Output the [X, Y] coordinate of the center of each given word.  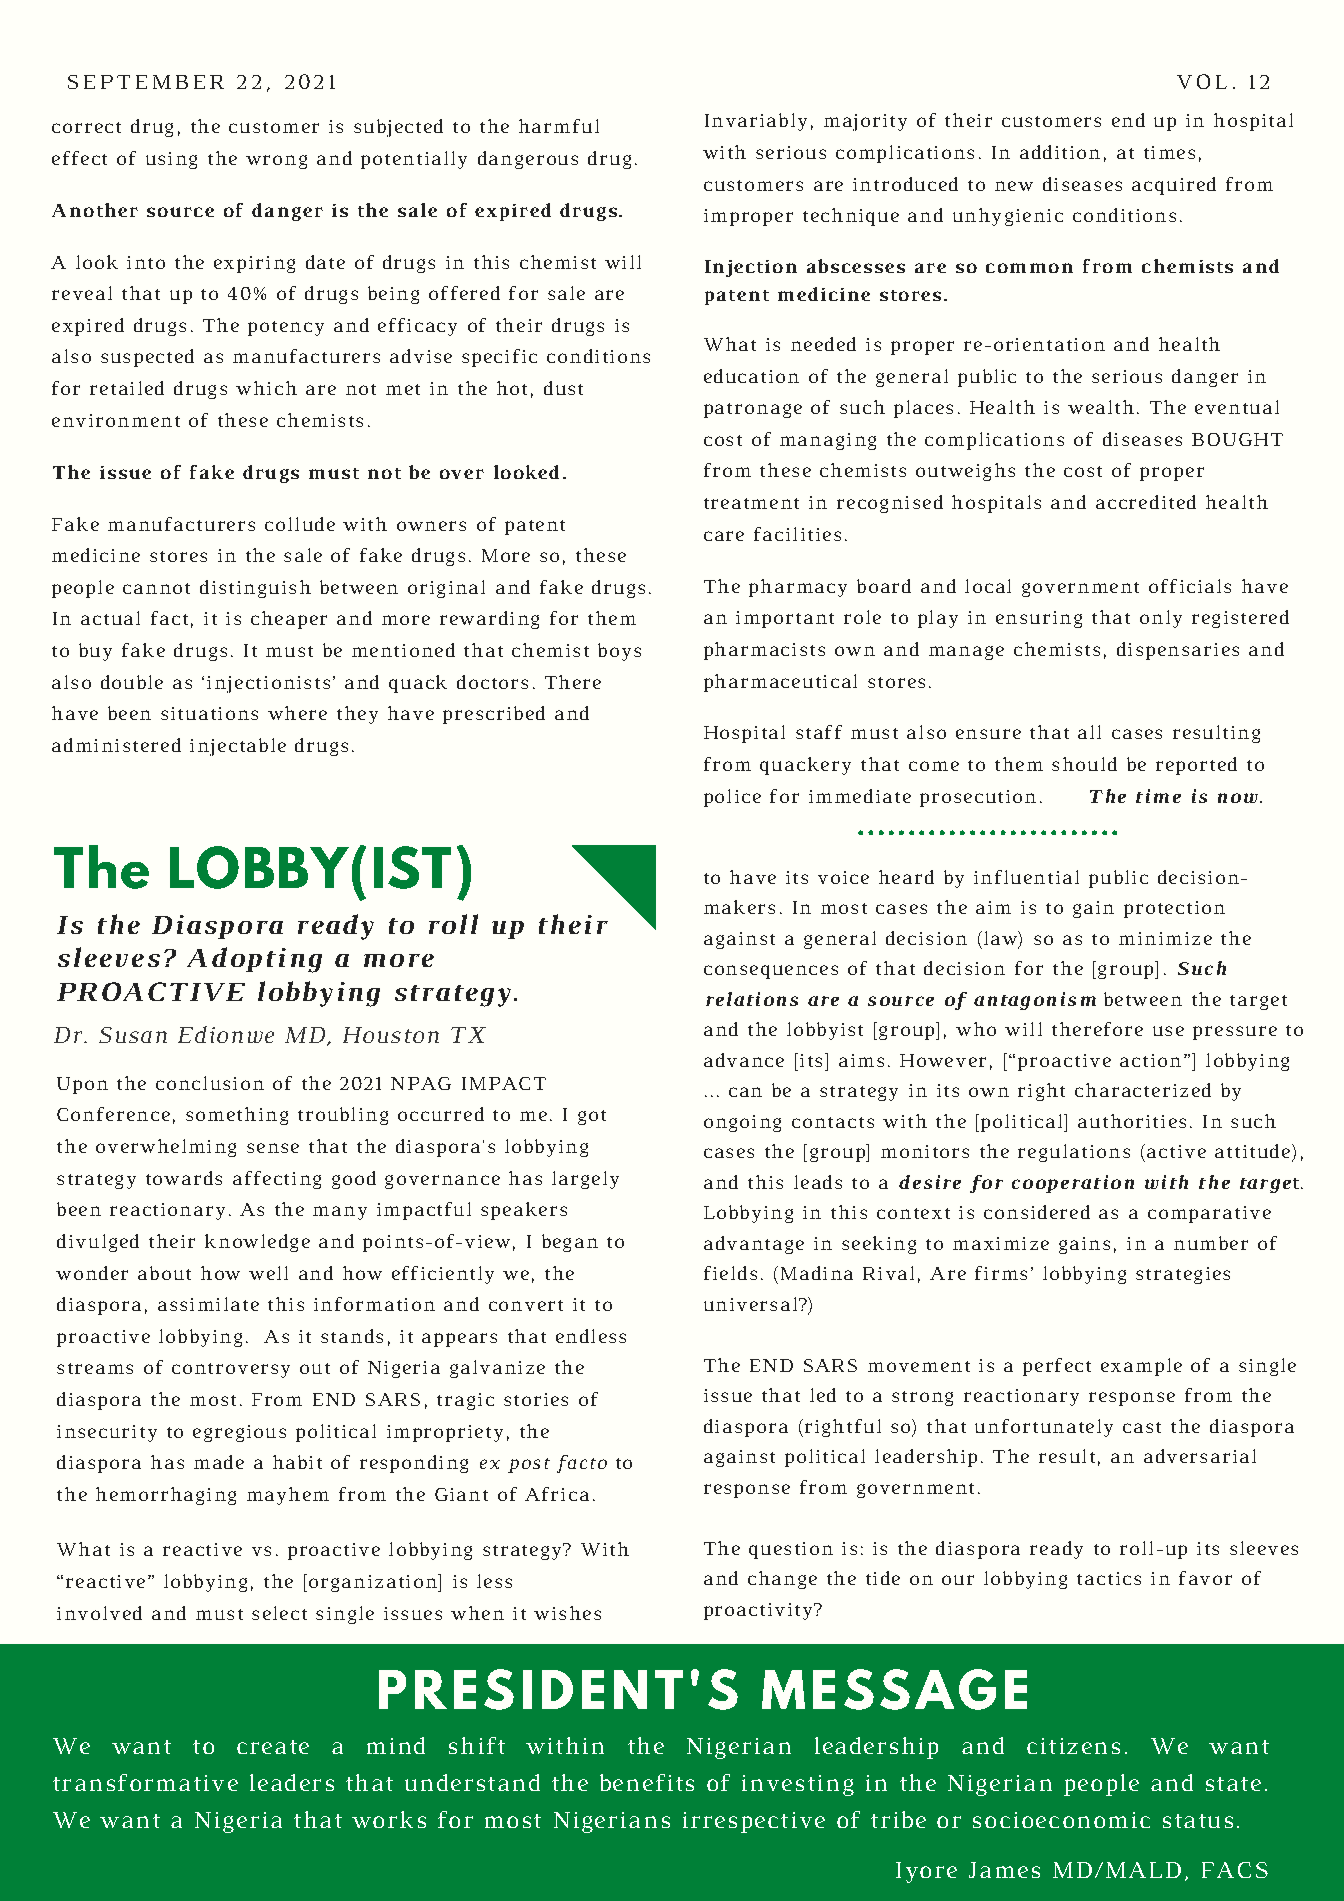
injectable [238, 747]
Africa [557, 1494]
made [219, 1462]
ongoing [742, 1123]
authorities [1132, 1121]
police [732, 798]
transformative [145, 1782]
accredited [1146, 502]
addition [1060, 152]
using [171, 160]
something [237, 1116]
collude [300, 524]
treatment [751, 503]
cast [1142, 1427]
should [1084, 764]
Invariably [756, 122]
